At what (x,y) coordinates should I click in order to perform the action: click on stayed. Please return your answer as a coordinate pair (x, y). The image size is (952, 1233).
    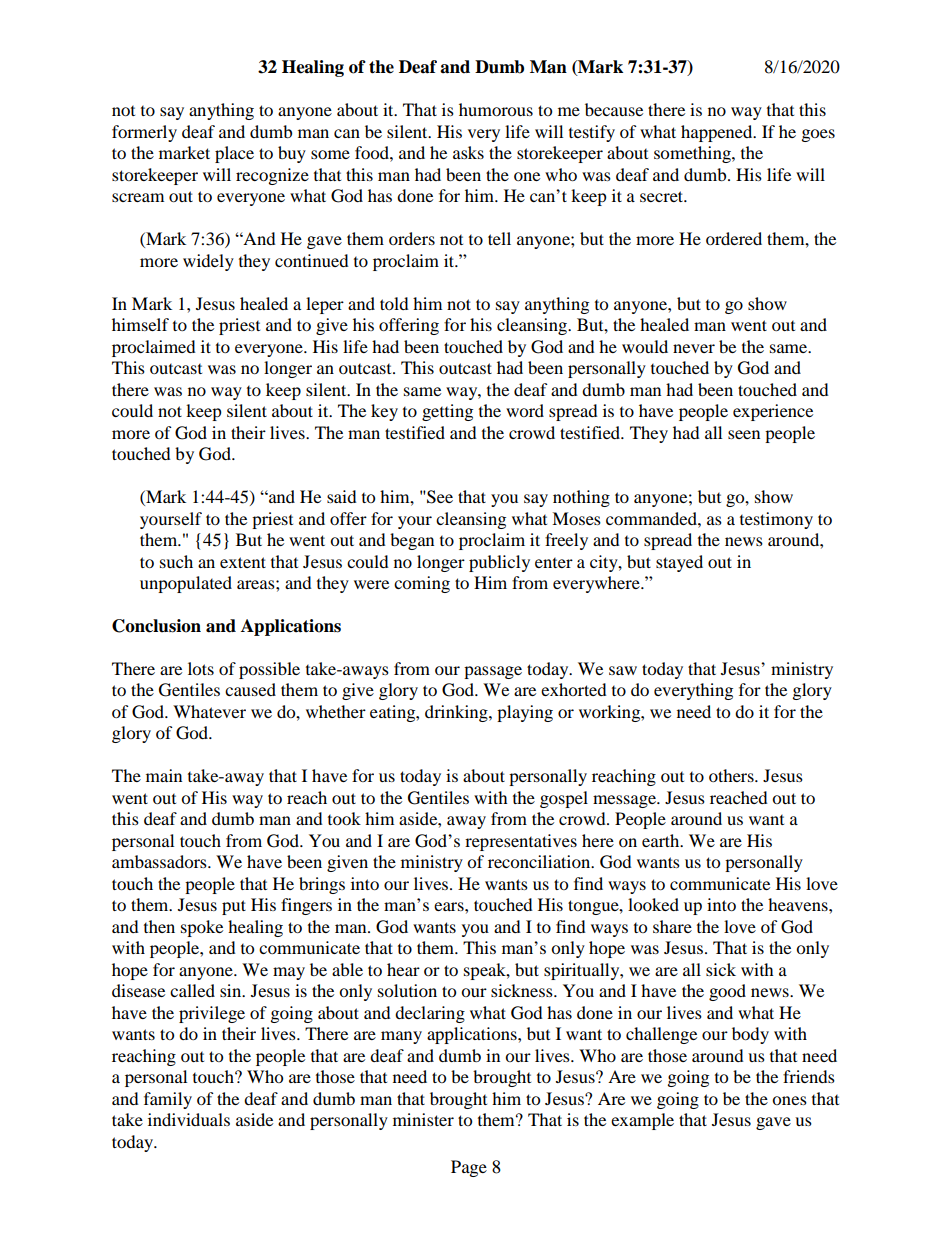
    Looking at the image, I should click on (679, 563).
